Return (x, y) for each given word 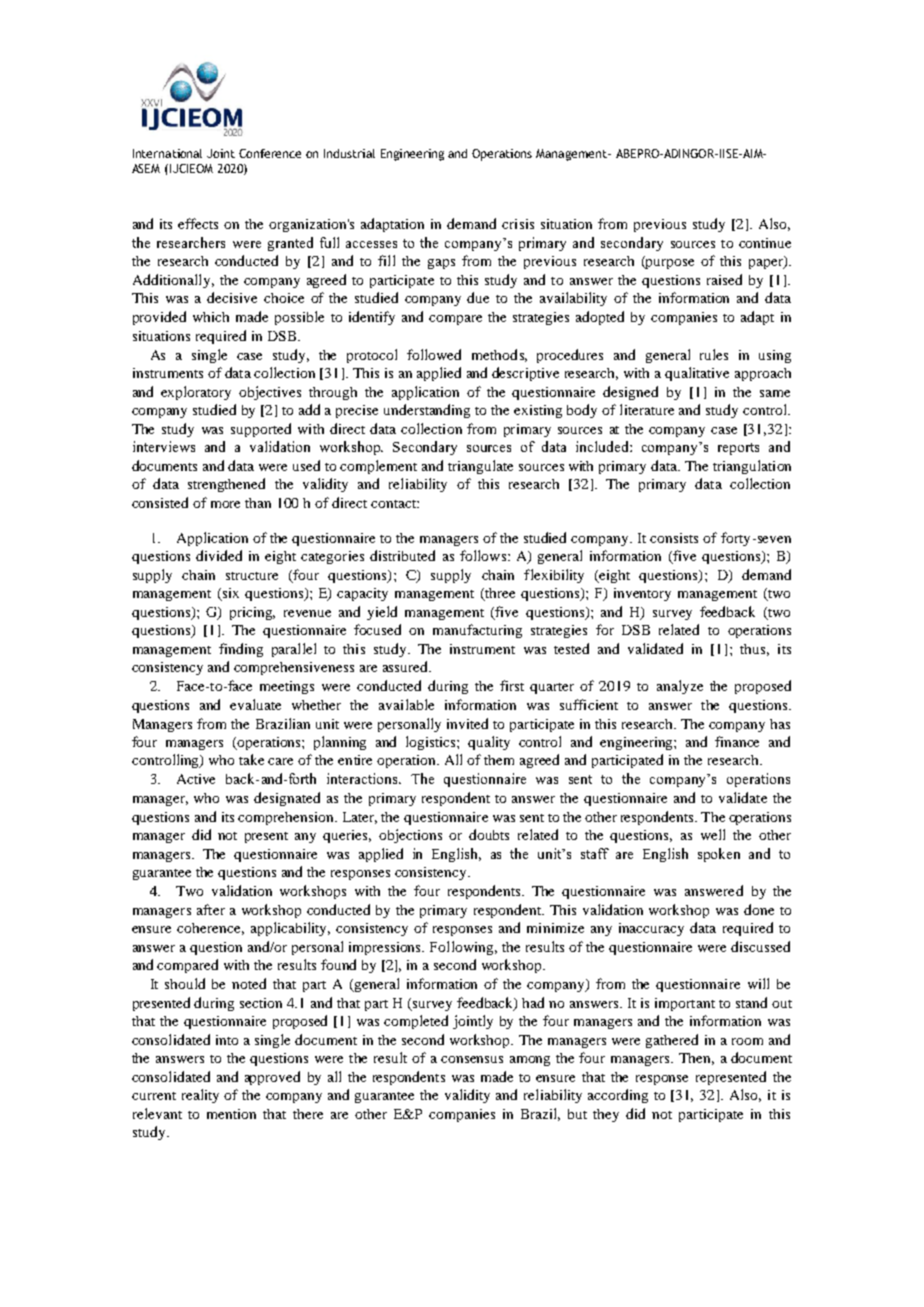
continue (765, 243)
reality (200, 1096)
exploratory (196, 393)
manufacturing (477, 631)
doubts (489, 834)
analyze (680, 687)
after (211, 909)
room (747, 1041)
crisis (518, 224)
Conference (270, 153)
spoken (719, 855)
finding (241, 650)
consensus (472, 1059)
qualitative (697, 374)
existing (538, 411)
